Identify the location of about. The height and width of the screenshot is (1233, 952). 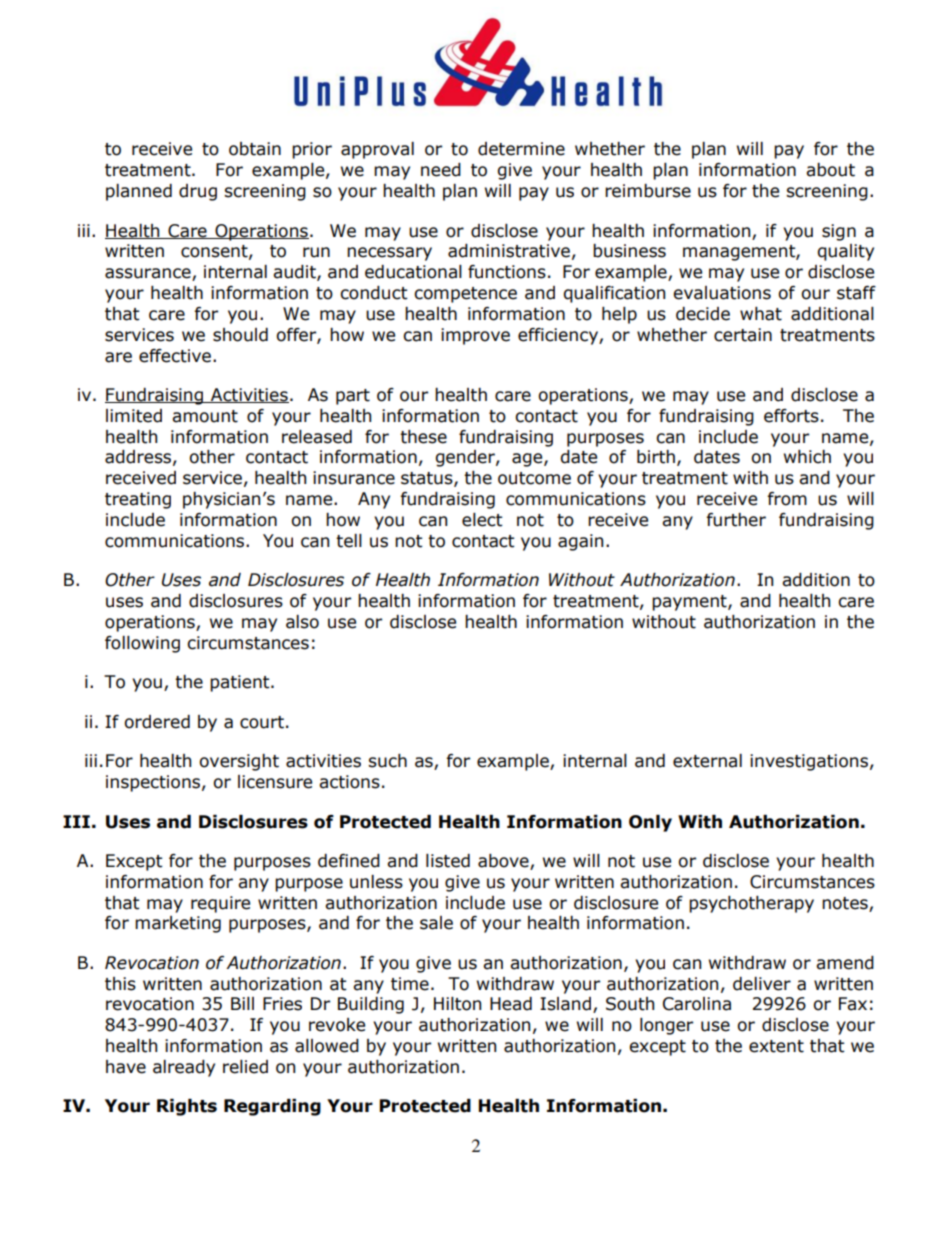
(830, 170).
